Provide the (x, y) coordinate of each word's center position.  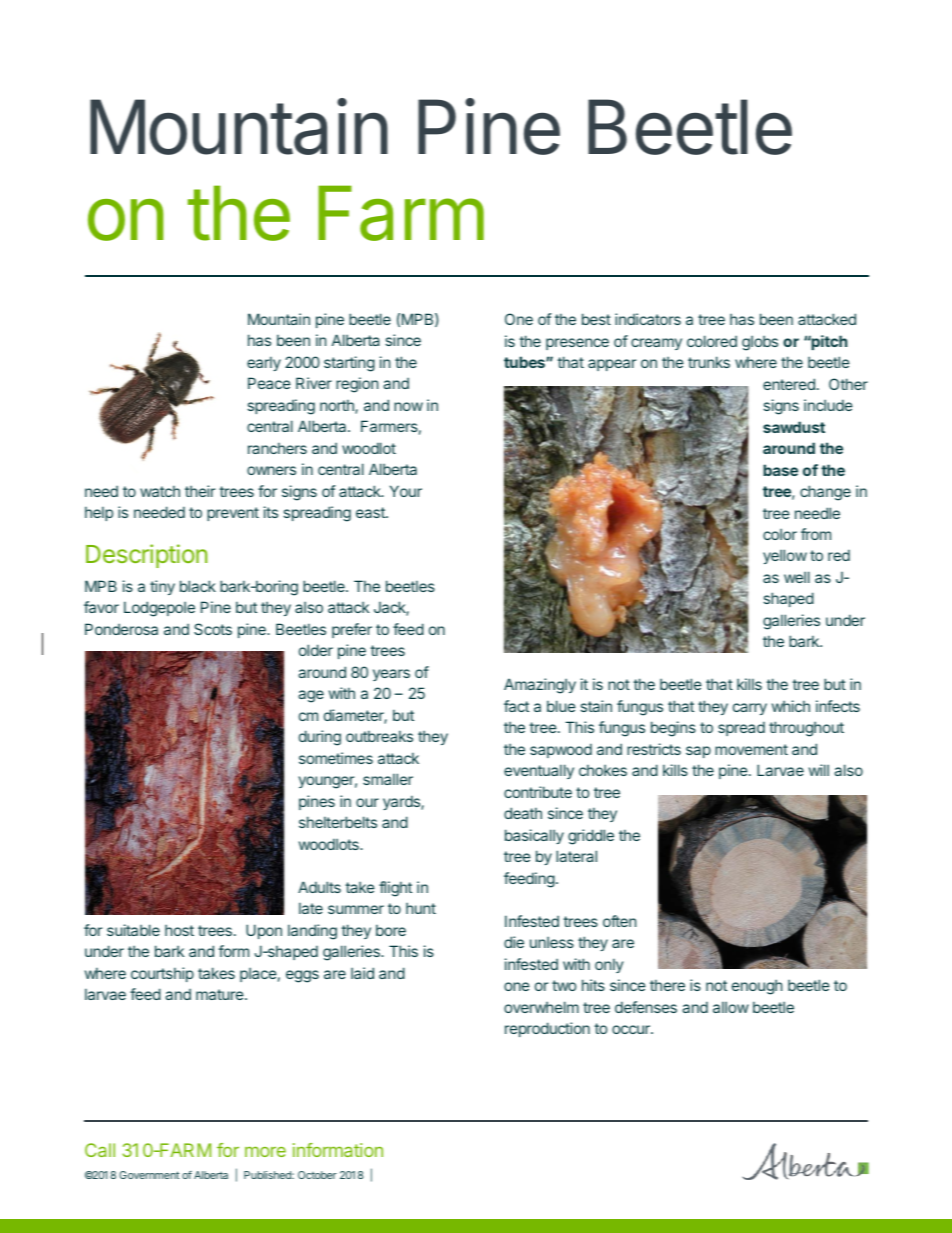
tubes (525, 362)
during (320, 738)
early (264, 363)
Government (149, 1175)
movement (751, 749)
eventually (539, 771)
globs (760, 343)
